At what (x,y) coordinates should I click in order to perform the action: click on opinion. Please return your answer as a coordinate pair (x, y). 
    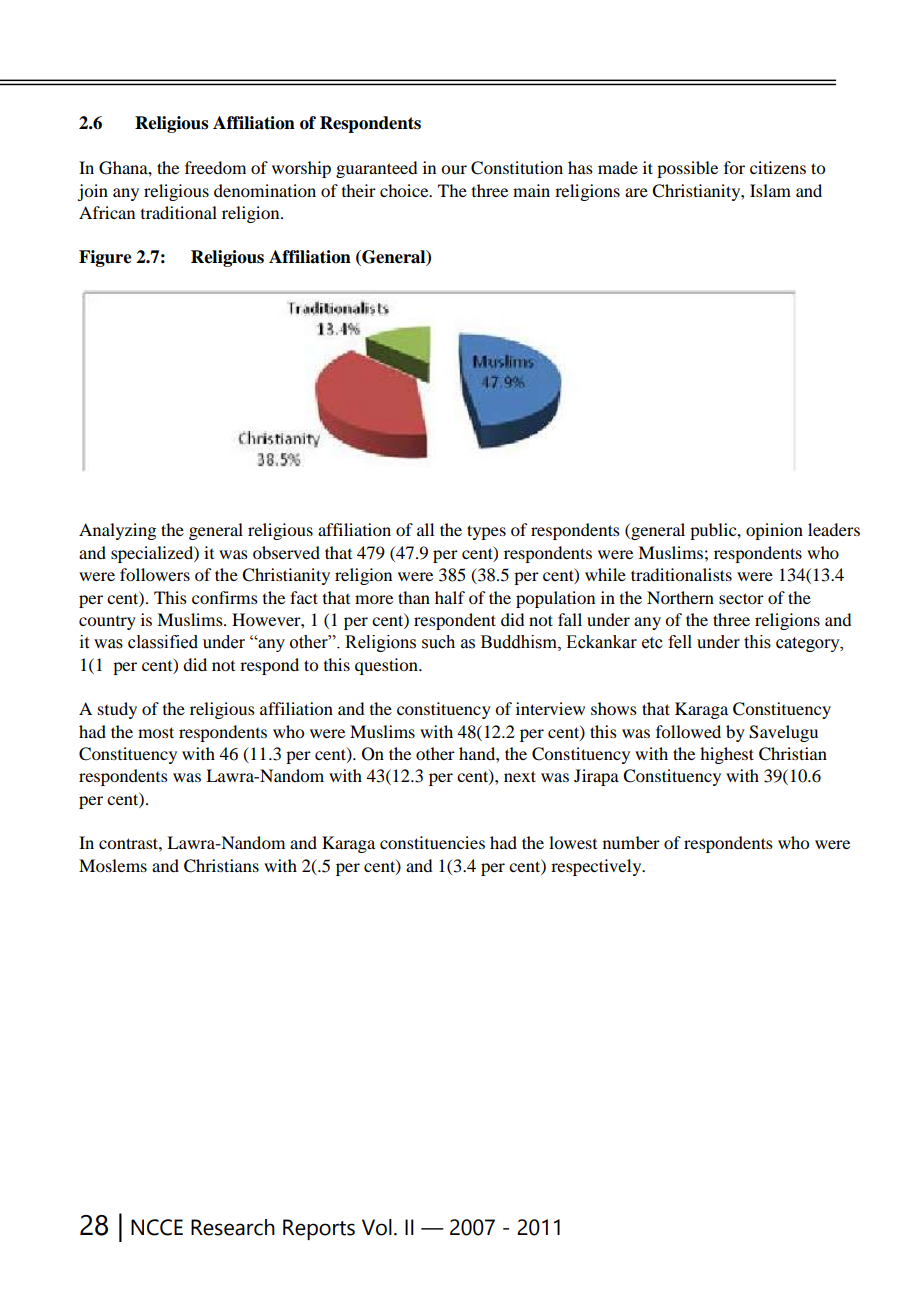
    Looking at the image, I should click on (774, 531).
